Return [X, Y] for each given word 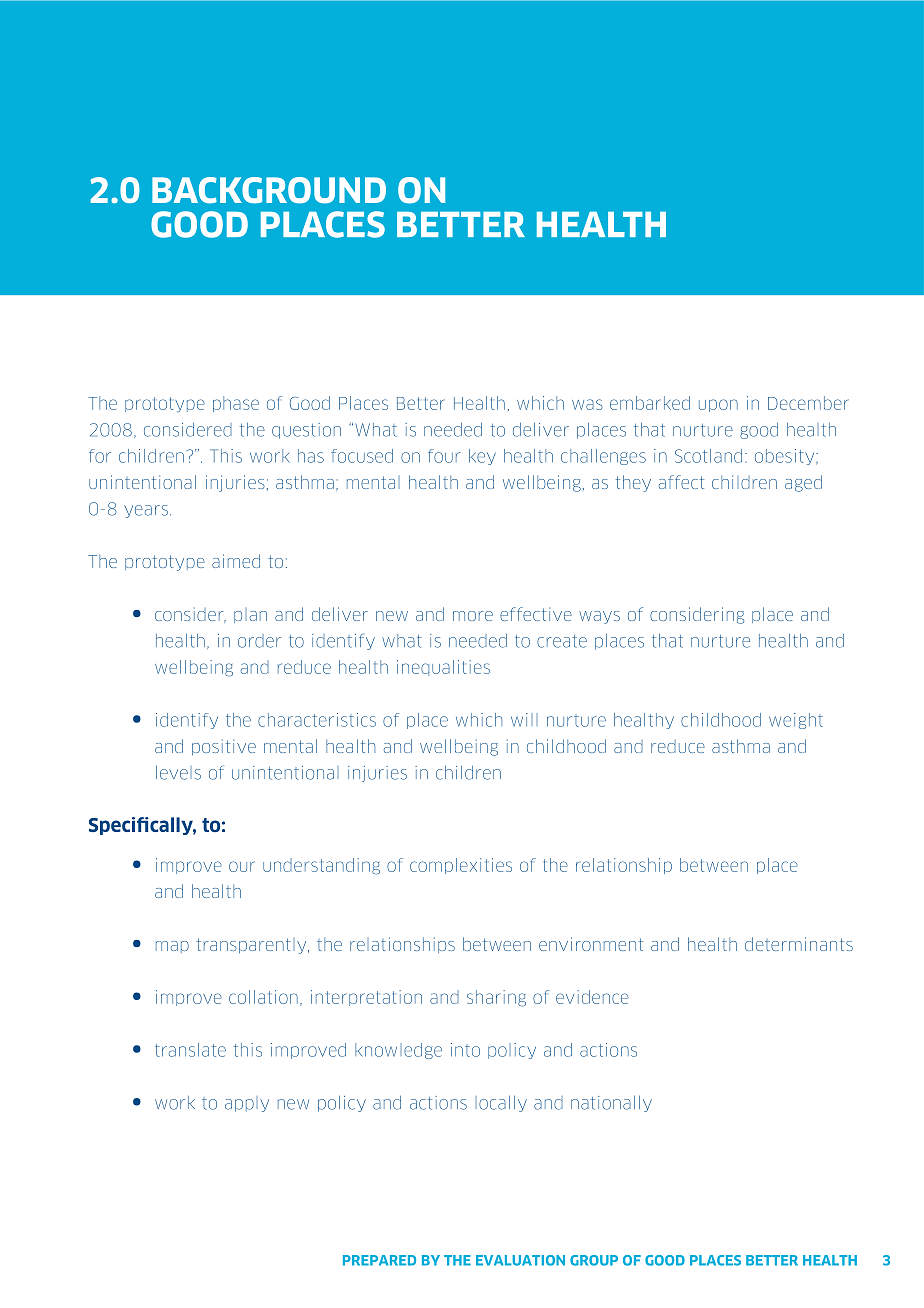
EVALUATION [520, 1260]
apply [247, 1104]
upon [718, 405]
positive [224, 747]
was [587, 404]
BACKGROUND [269, 190]
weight [796, 721]
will [524, 719]
